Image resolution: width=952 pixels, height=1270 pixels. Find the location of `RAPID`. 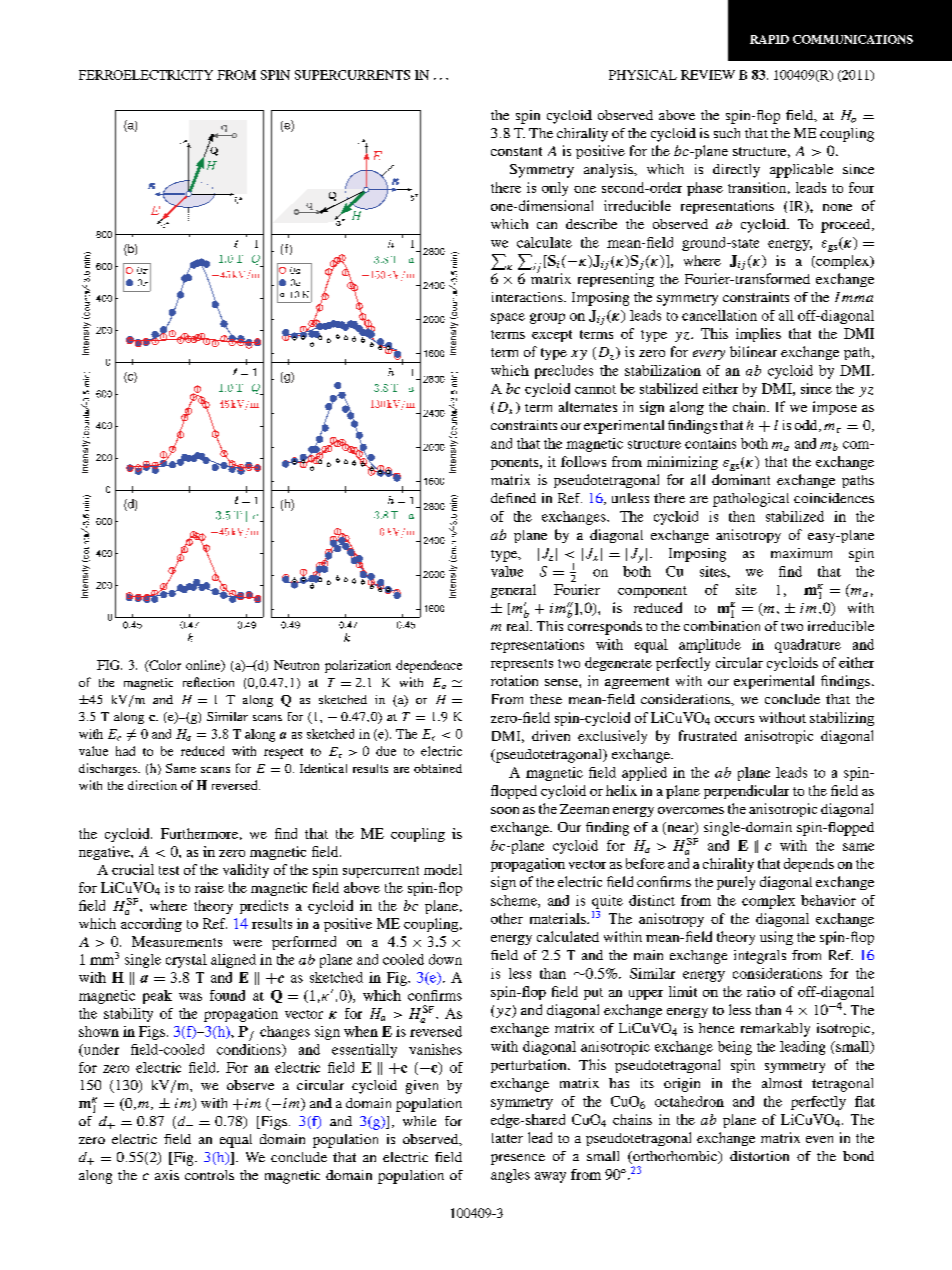

RAPID is located at coordinates (769, 39).
